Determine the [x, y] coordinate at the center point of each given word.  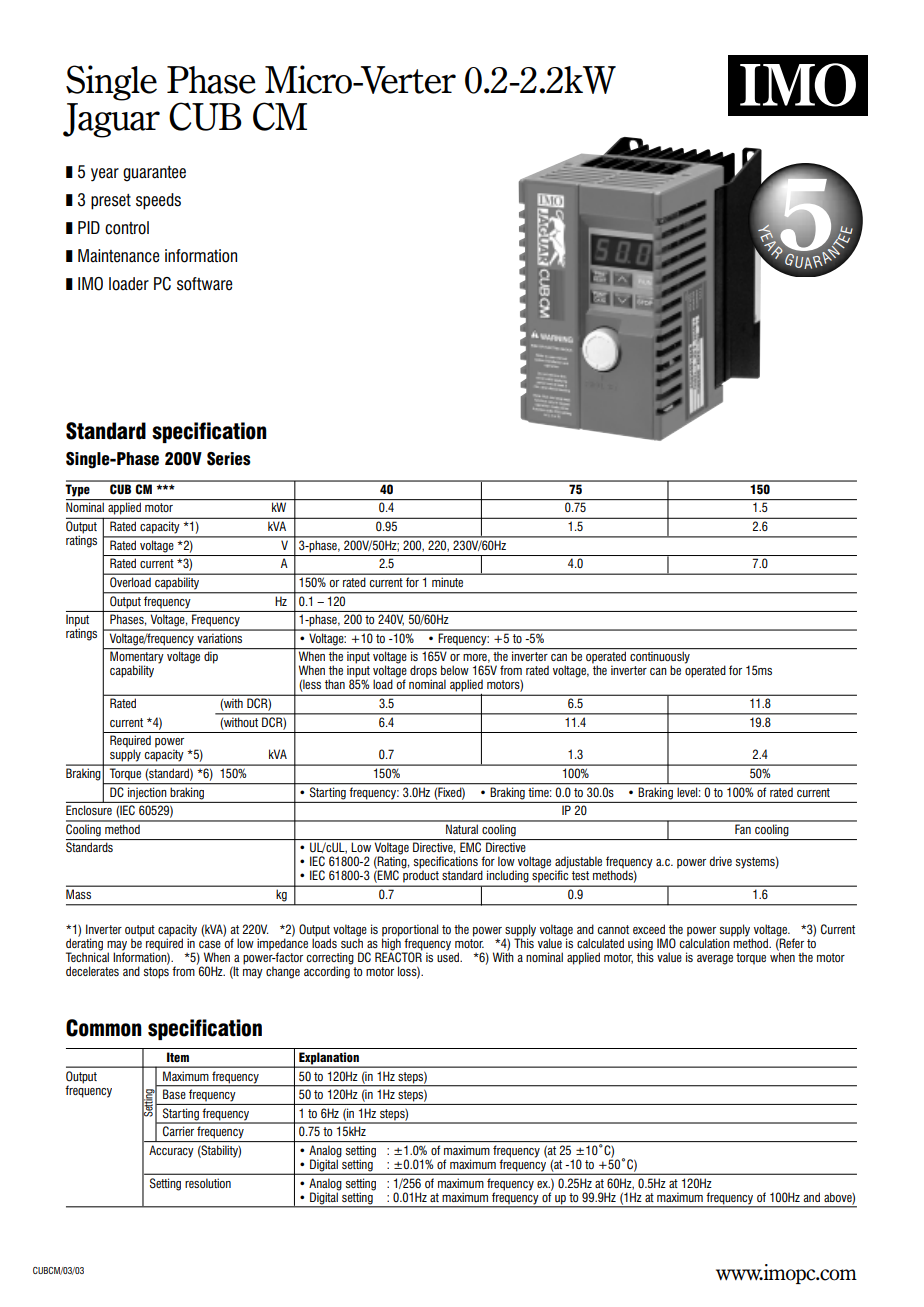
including [507, 876]
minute [447, 582]
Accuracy [171, 1151]
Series [229, 459]
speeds [158, 201]
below [455, 670]
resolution [208, 1183]
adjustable [578, 863]
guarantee [154, 174]
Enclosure [89, 810]
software [205, 284]
